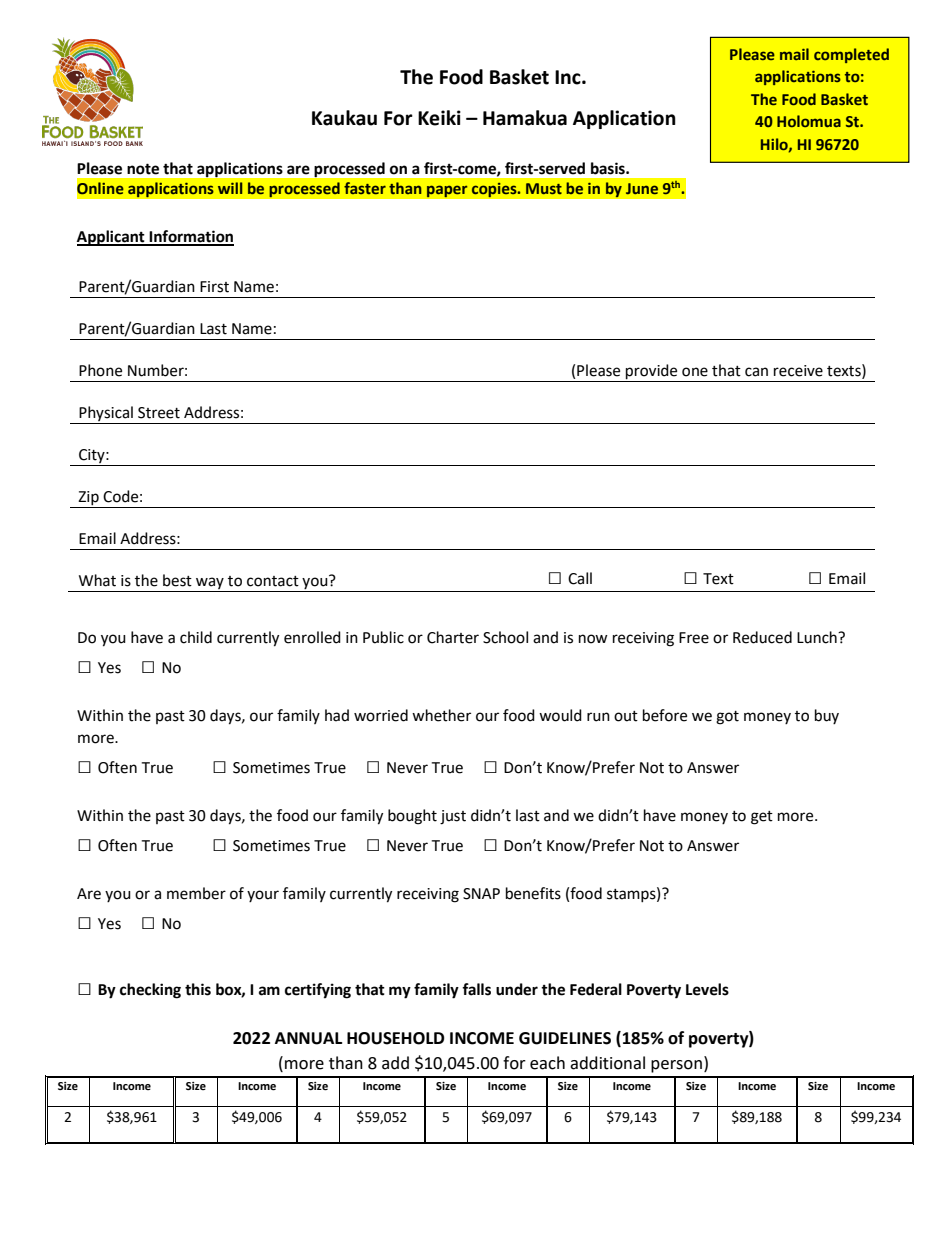 This screenshot has width=952, height=1233. Describe the element at coordinates (447, 191) in the screenshot. I see `paper` at that location.
